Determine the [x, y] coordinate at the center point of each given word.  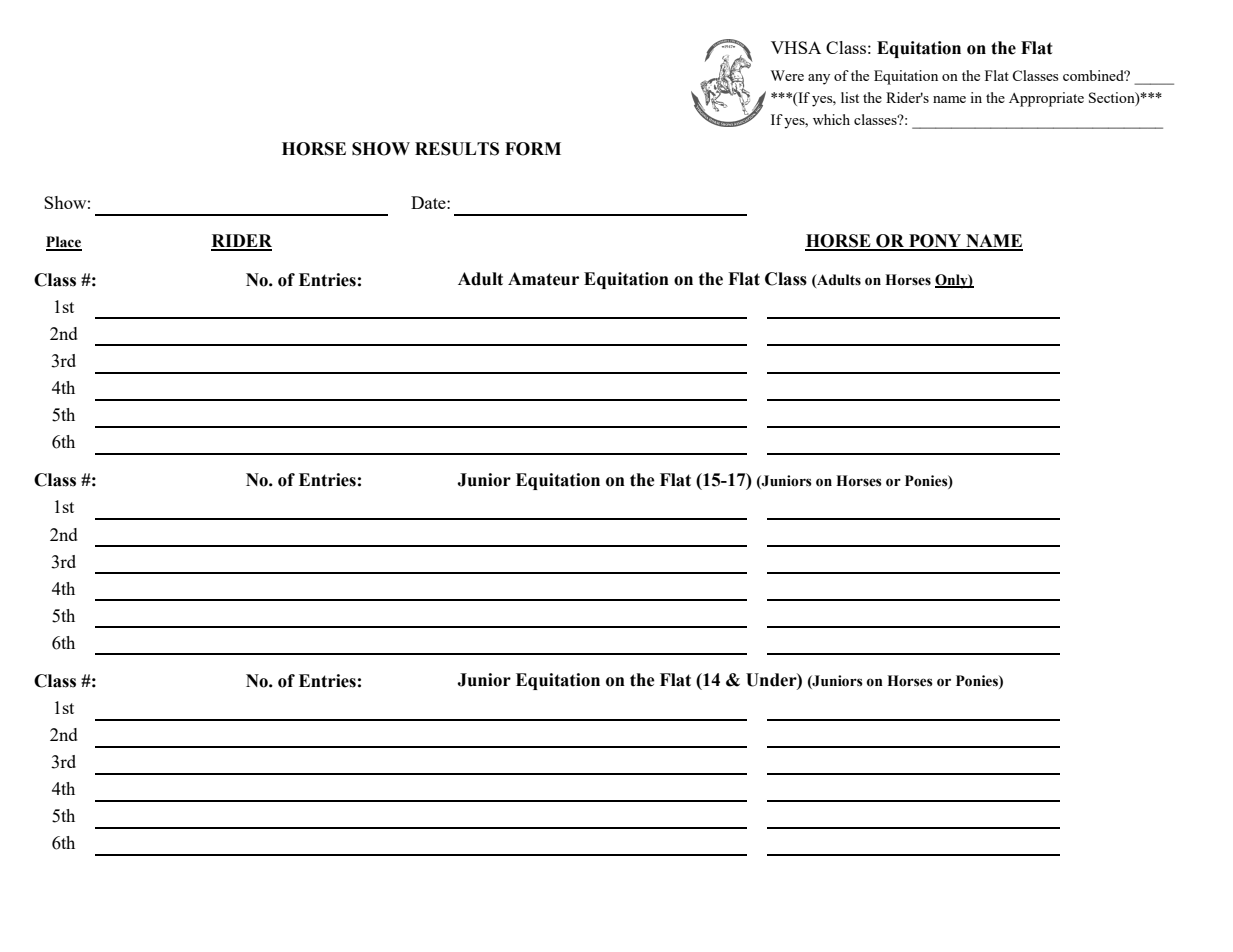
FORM [533, 149]
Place [64, 243]
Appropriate [1046, 99]
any [819, 79]
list [850, 97]
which [831, 119]
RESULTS [457, 149]
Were [787, 75]
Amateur [543, 279]
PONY [935, 242]
